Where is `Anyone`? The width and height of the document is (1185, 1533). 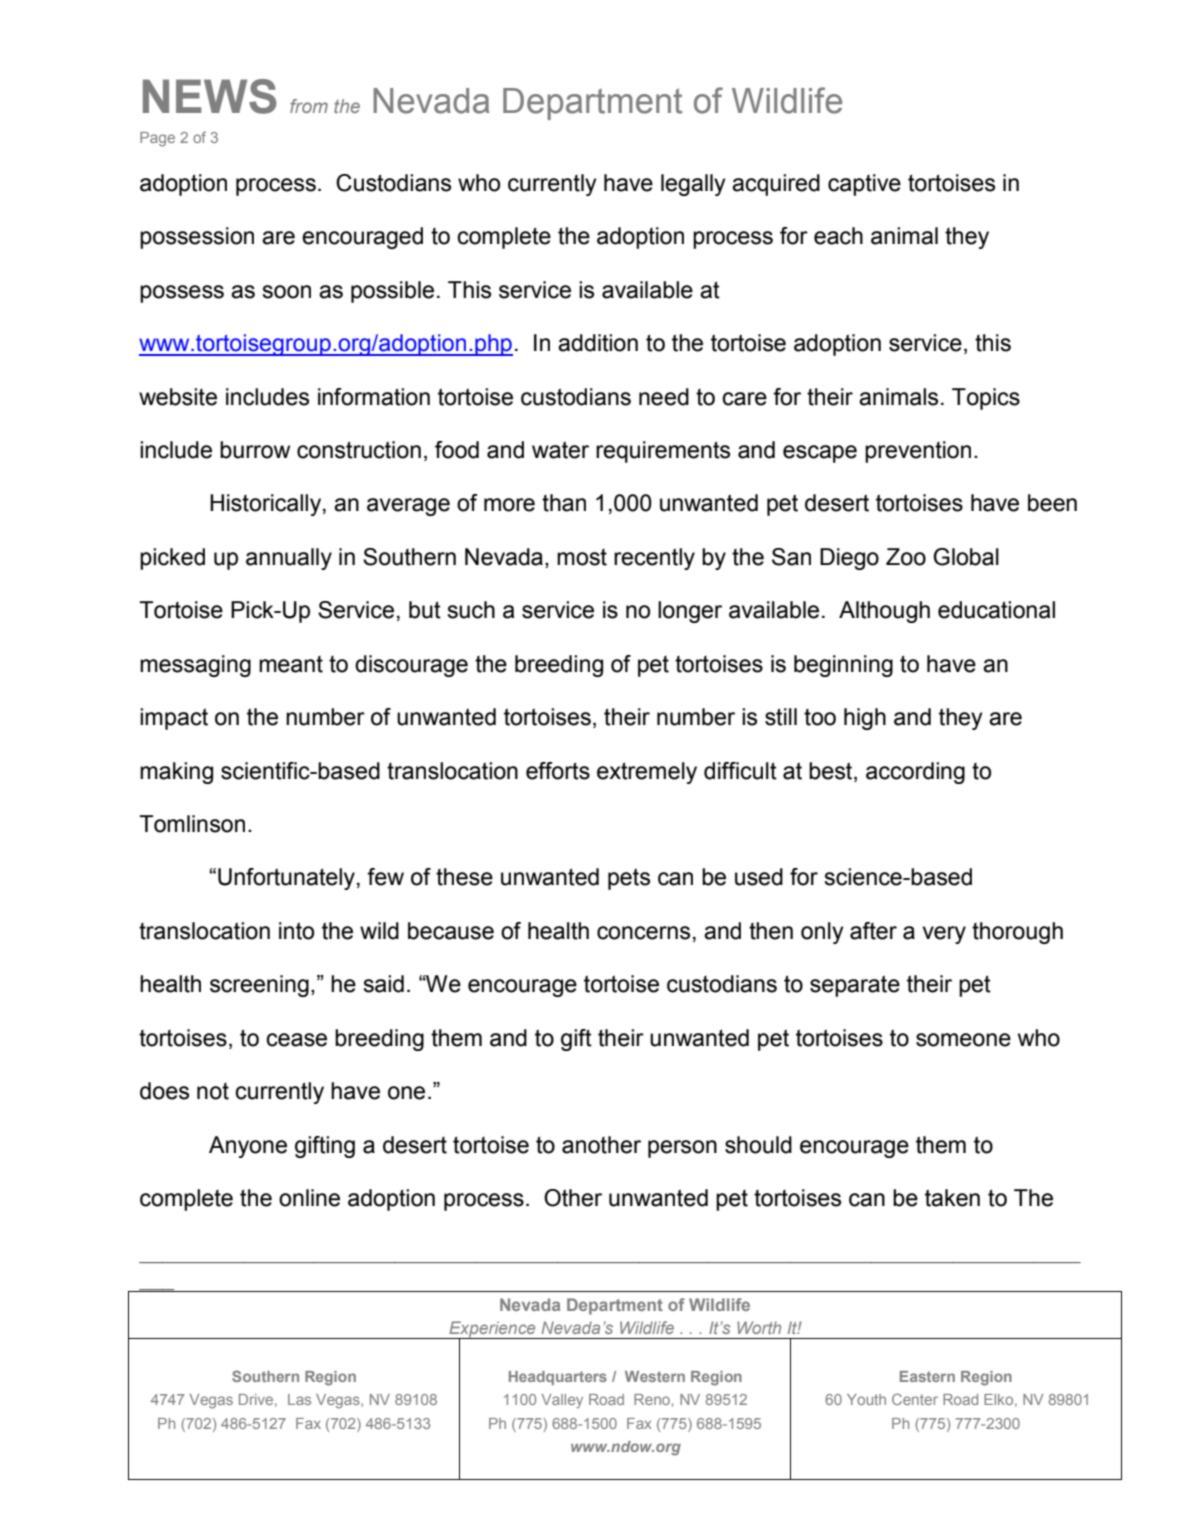 Anyone is located at coordinates (248, 1147).
